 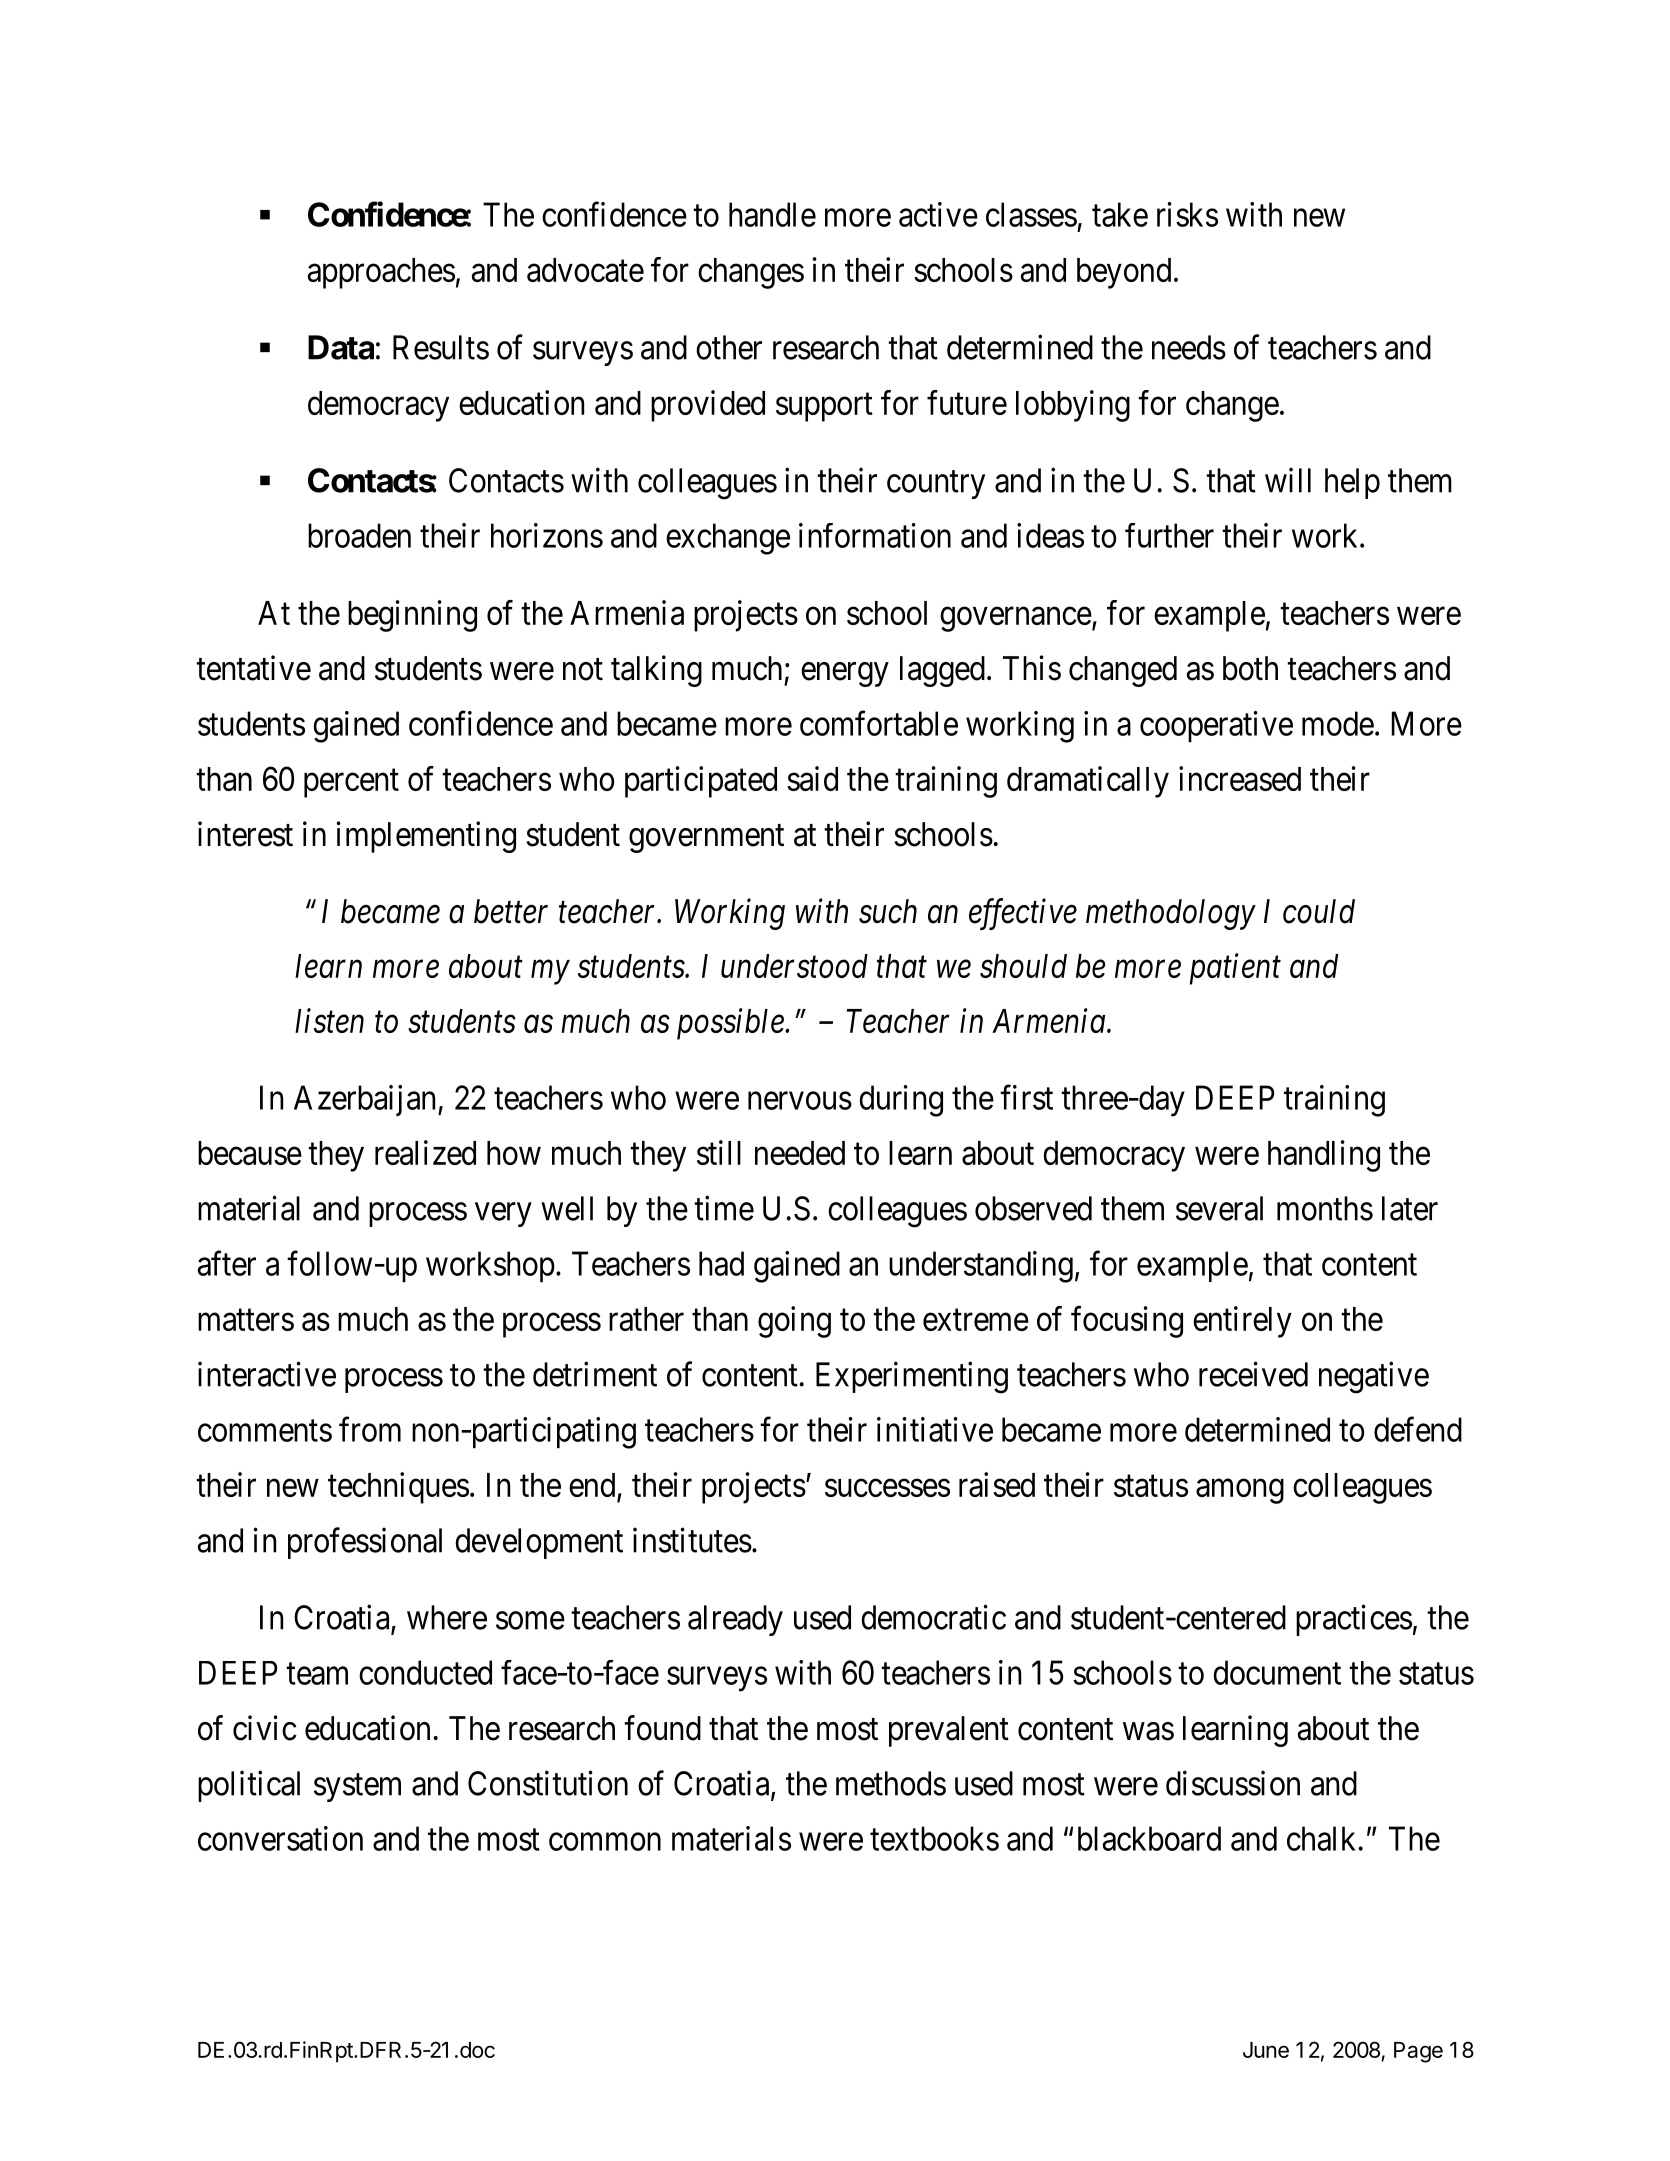 What do you see at coordinates (365, 1543) in the image?
I see `professional` at bounding box center [365, 1543].
